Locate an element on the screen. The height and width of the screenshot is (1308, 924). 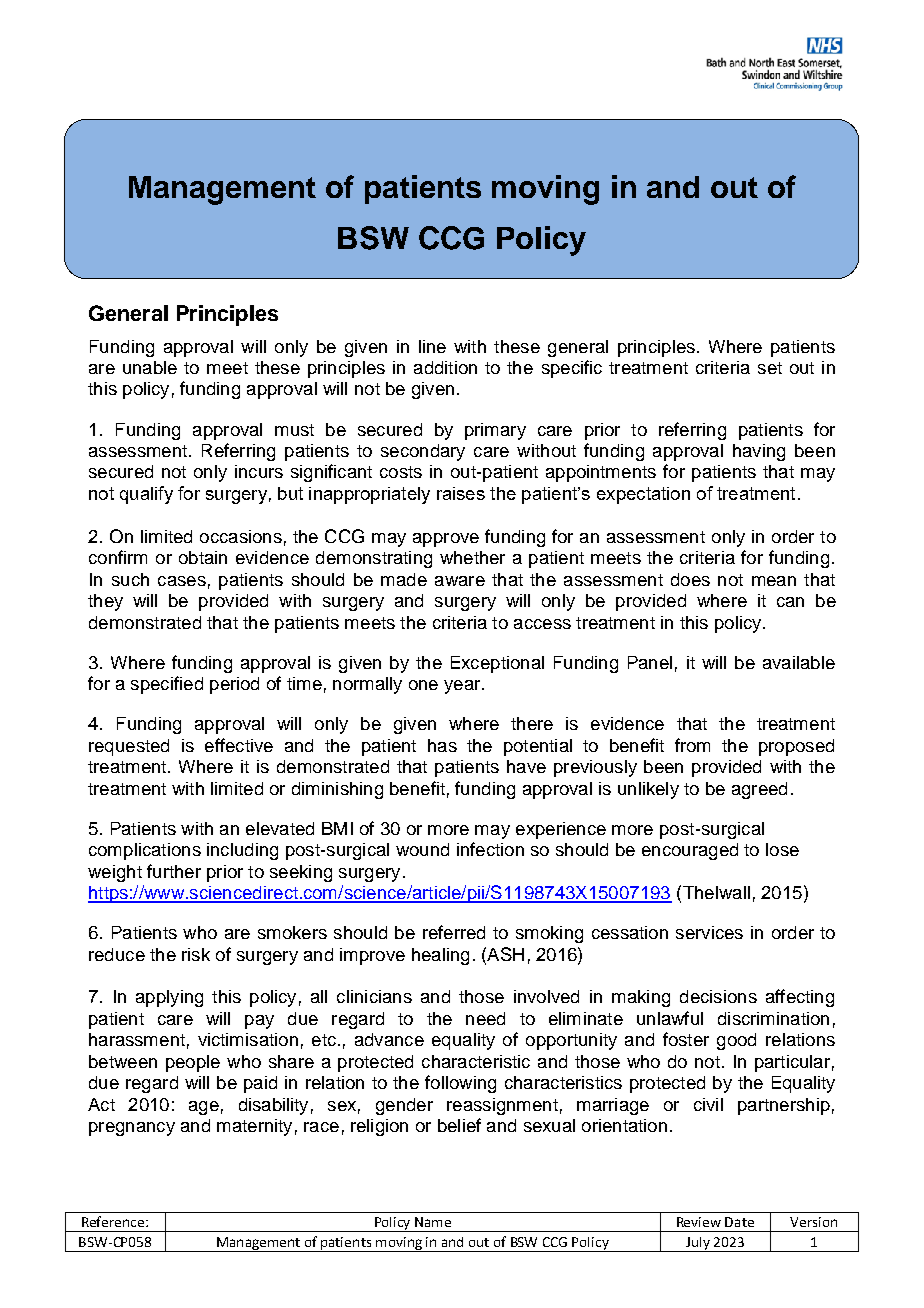
effective is located at coordinates (239, 745).
